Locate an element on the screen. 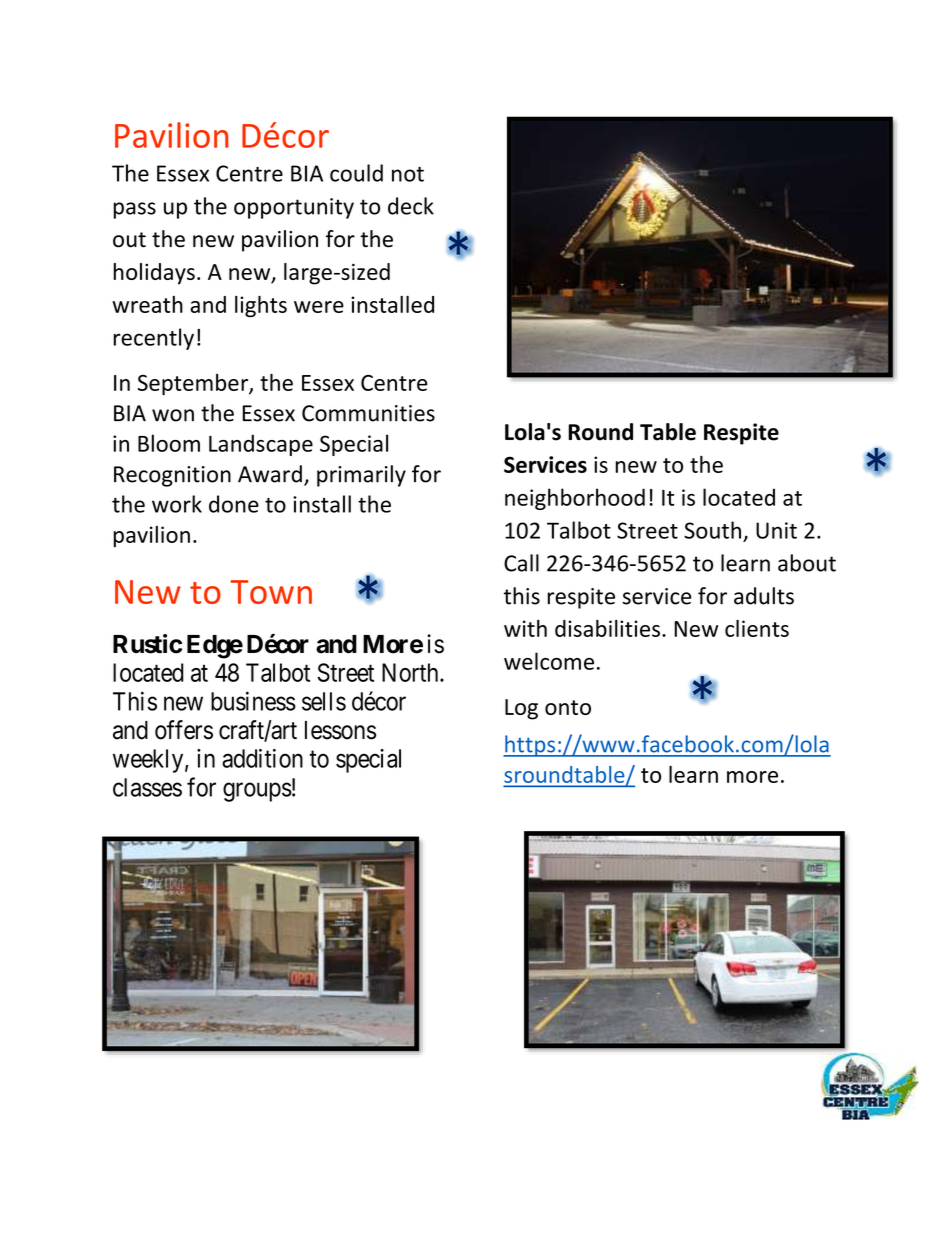 This screenshot has height=1233, width=952. deck is located at coordinates (411, 206).
